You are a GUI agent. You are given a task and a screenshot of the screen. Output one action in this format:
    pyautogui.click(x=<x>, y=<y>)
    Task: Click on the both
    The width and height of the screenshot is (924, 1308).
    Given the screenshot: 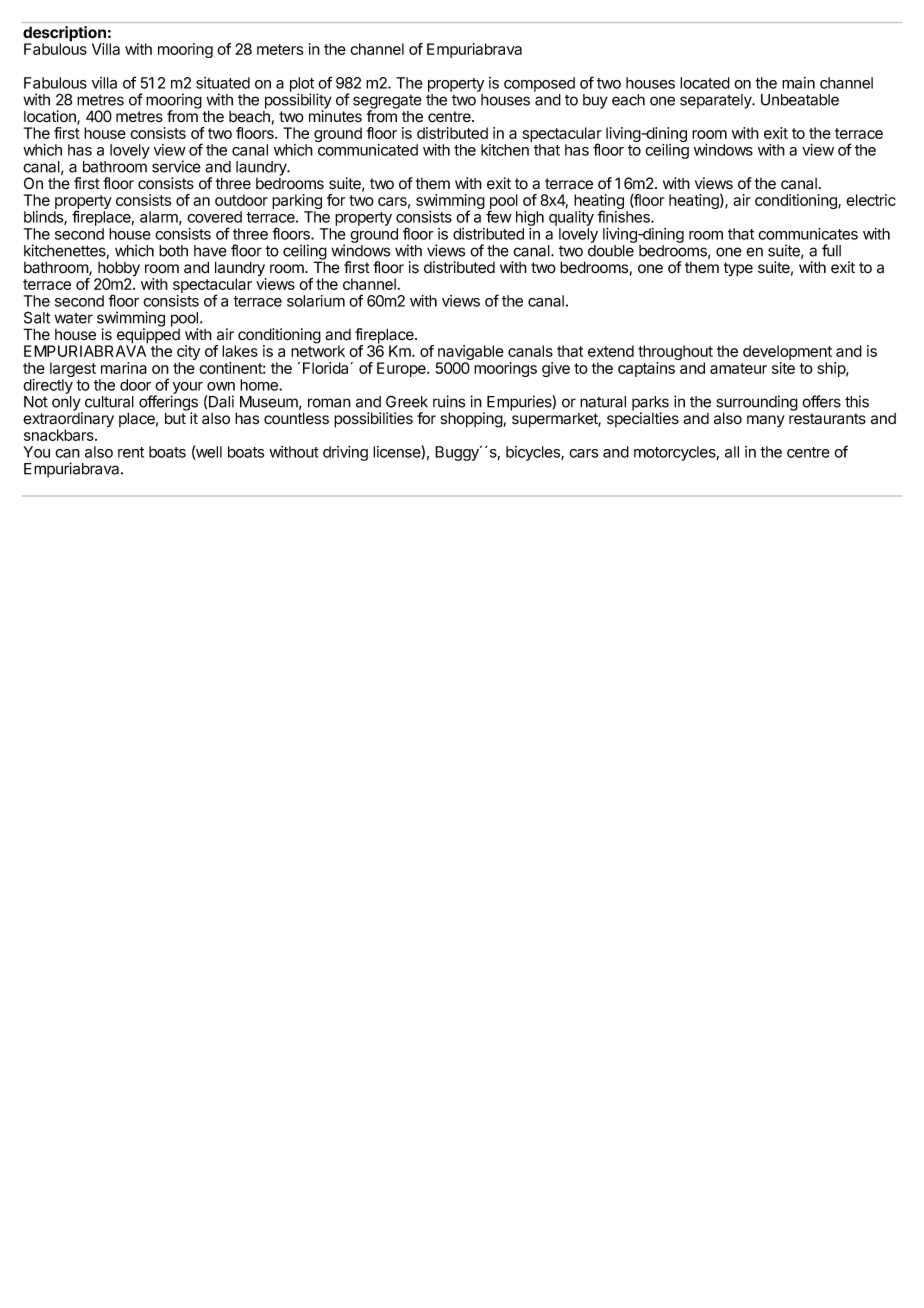 What is the action you would take?
    pyautogui.click(x=173, y=251)
